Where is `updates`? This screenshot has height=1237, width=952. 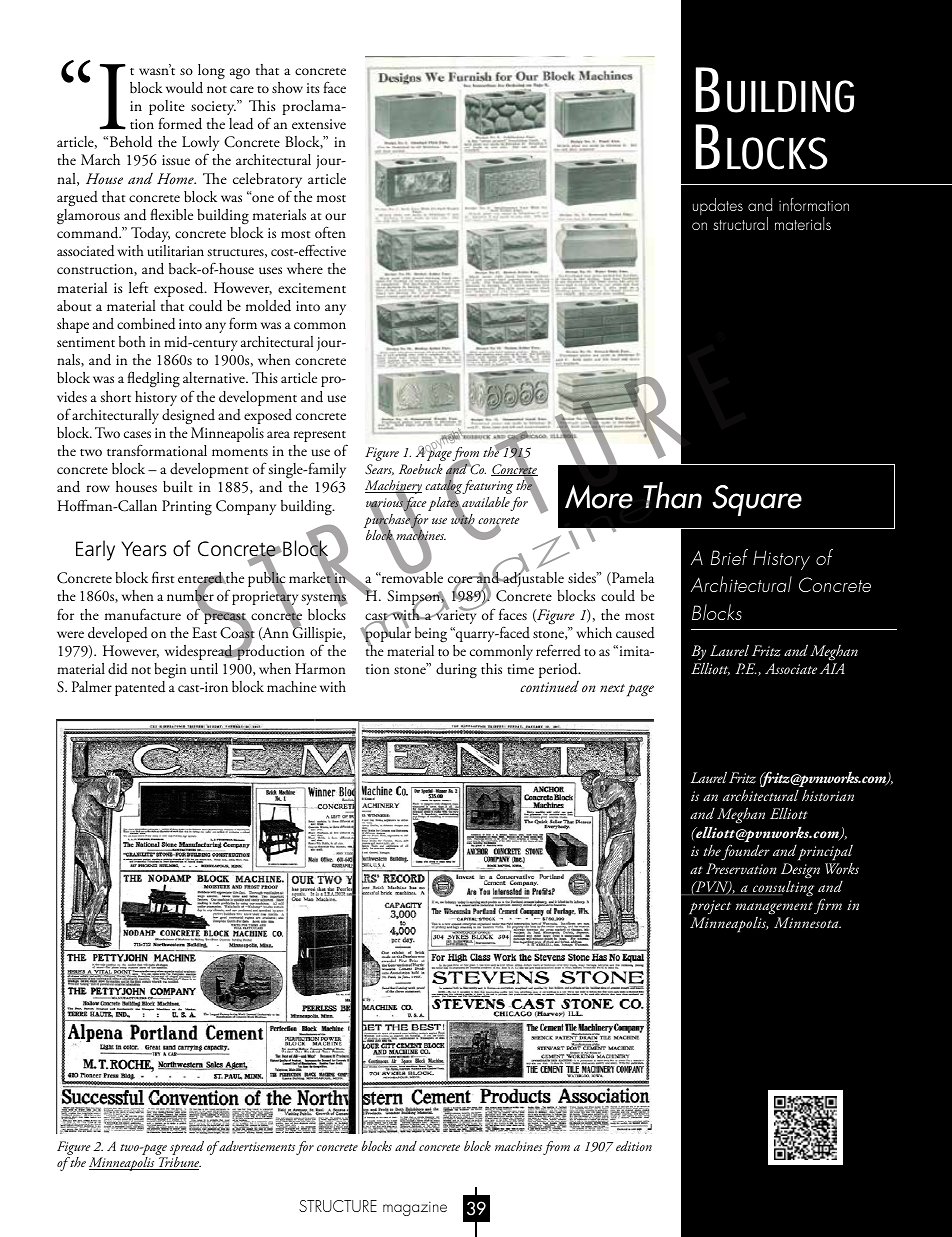 updates is located at coordinates (718, 206).
